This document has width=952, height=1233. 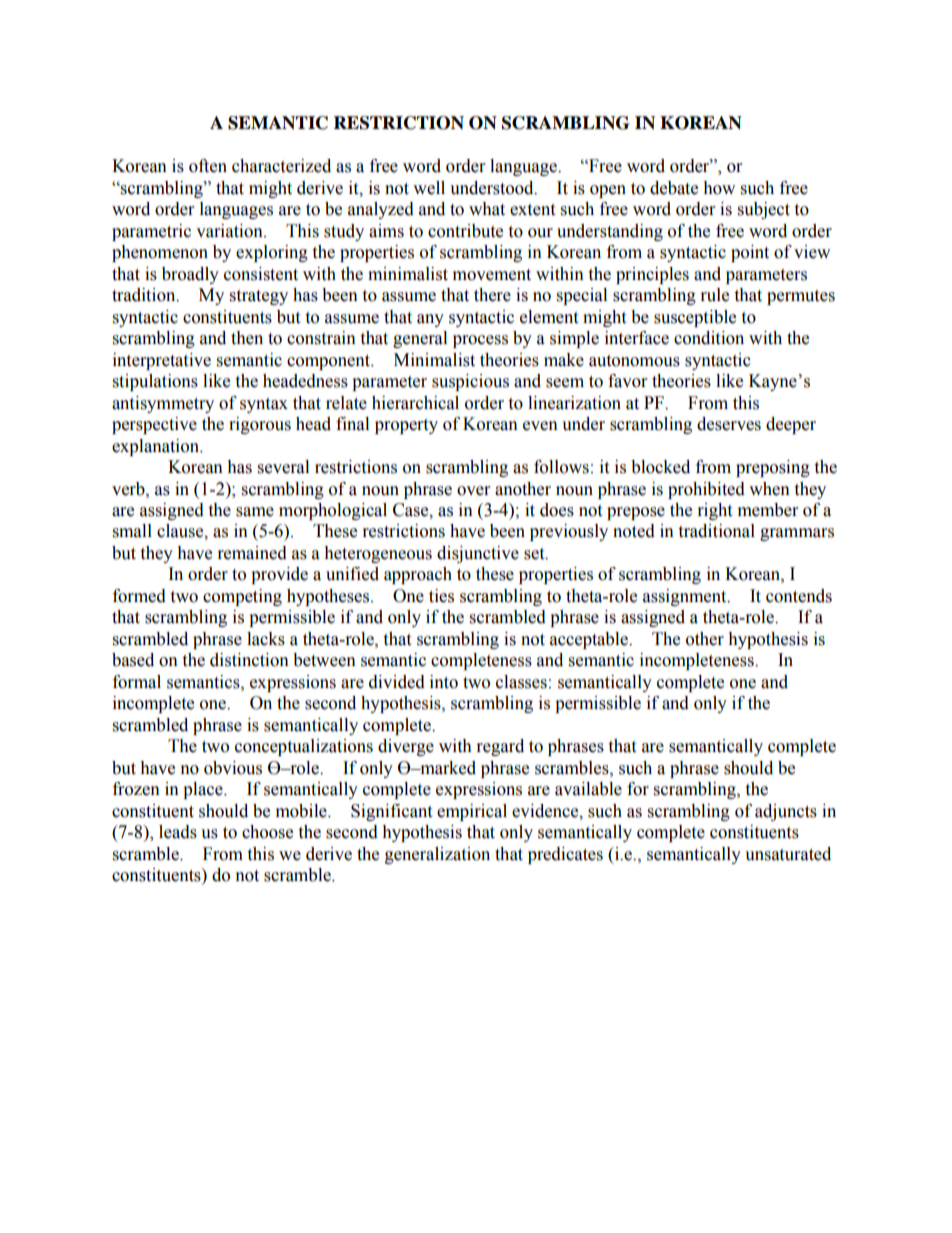 I want to click on process, so click(x=480, y=341).
